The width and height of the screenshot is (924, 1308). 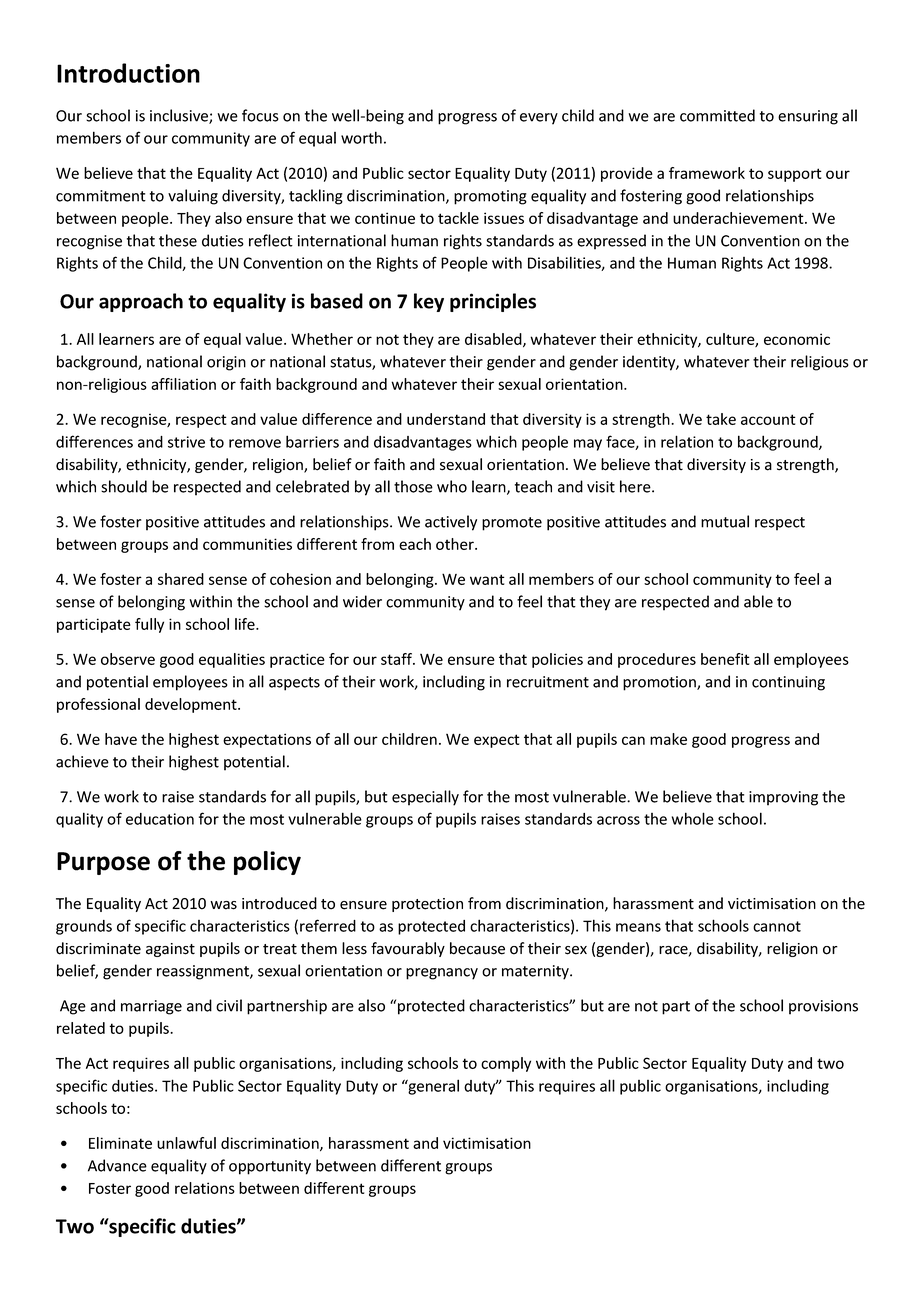 I want to click on actively, so click(x=451, y=523).
